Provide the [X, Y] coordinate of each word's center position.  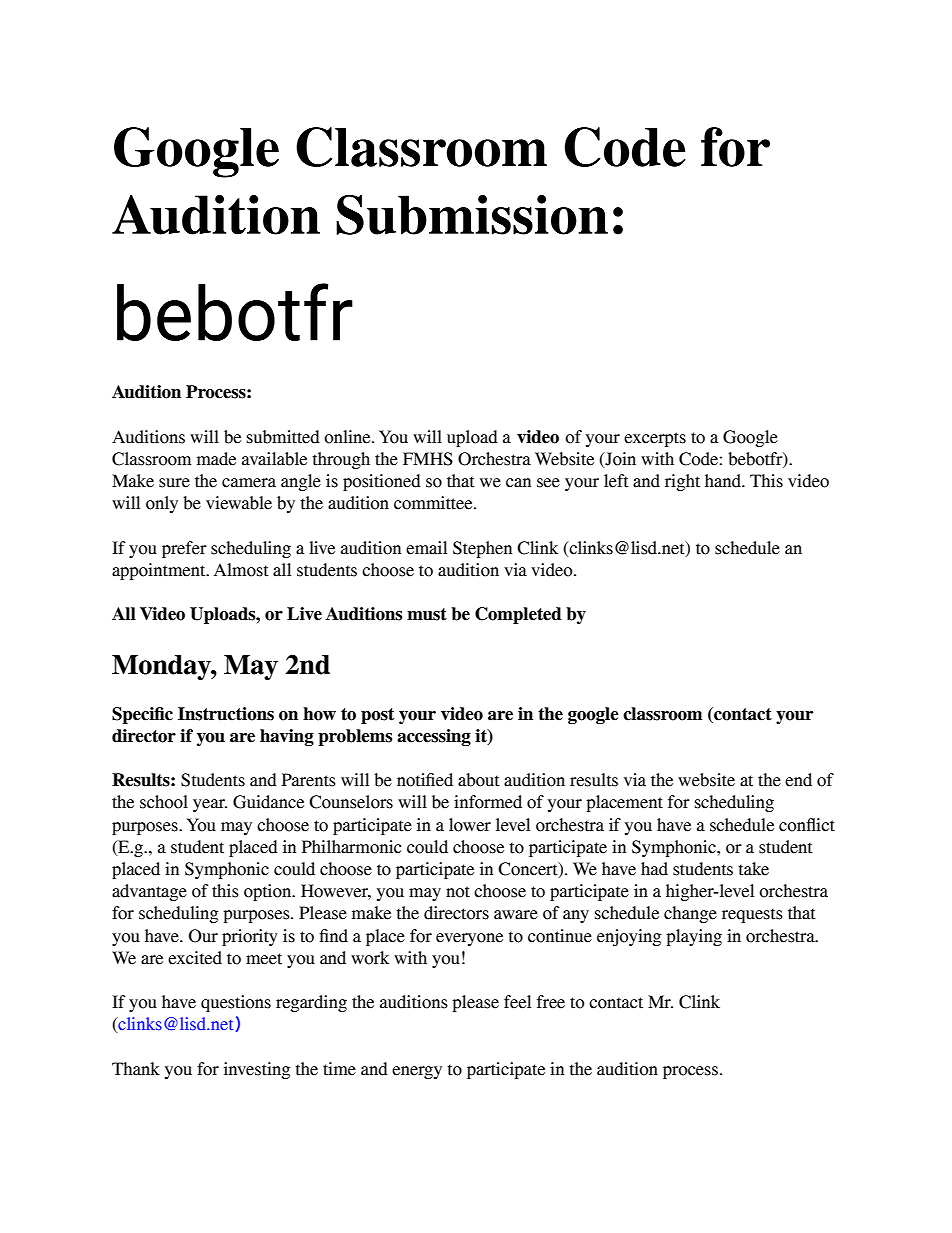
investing [257, 1070]
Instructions [226, 714]
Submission [472, 215]
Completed [518, 615]
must [427, 614]
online [348, 437]
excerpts [655, 439]
